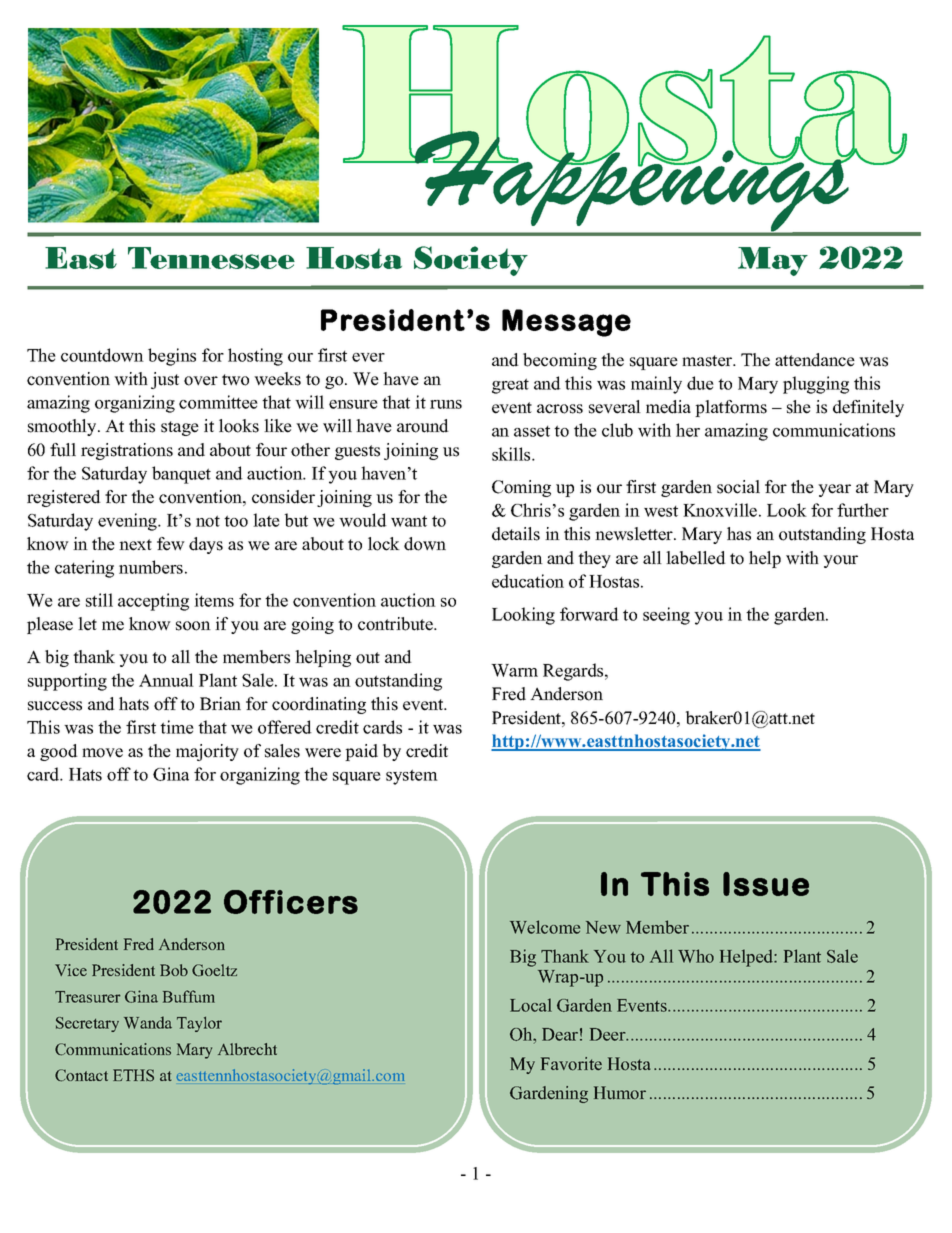  I want to click on banquet, so click(181, 475).
